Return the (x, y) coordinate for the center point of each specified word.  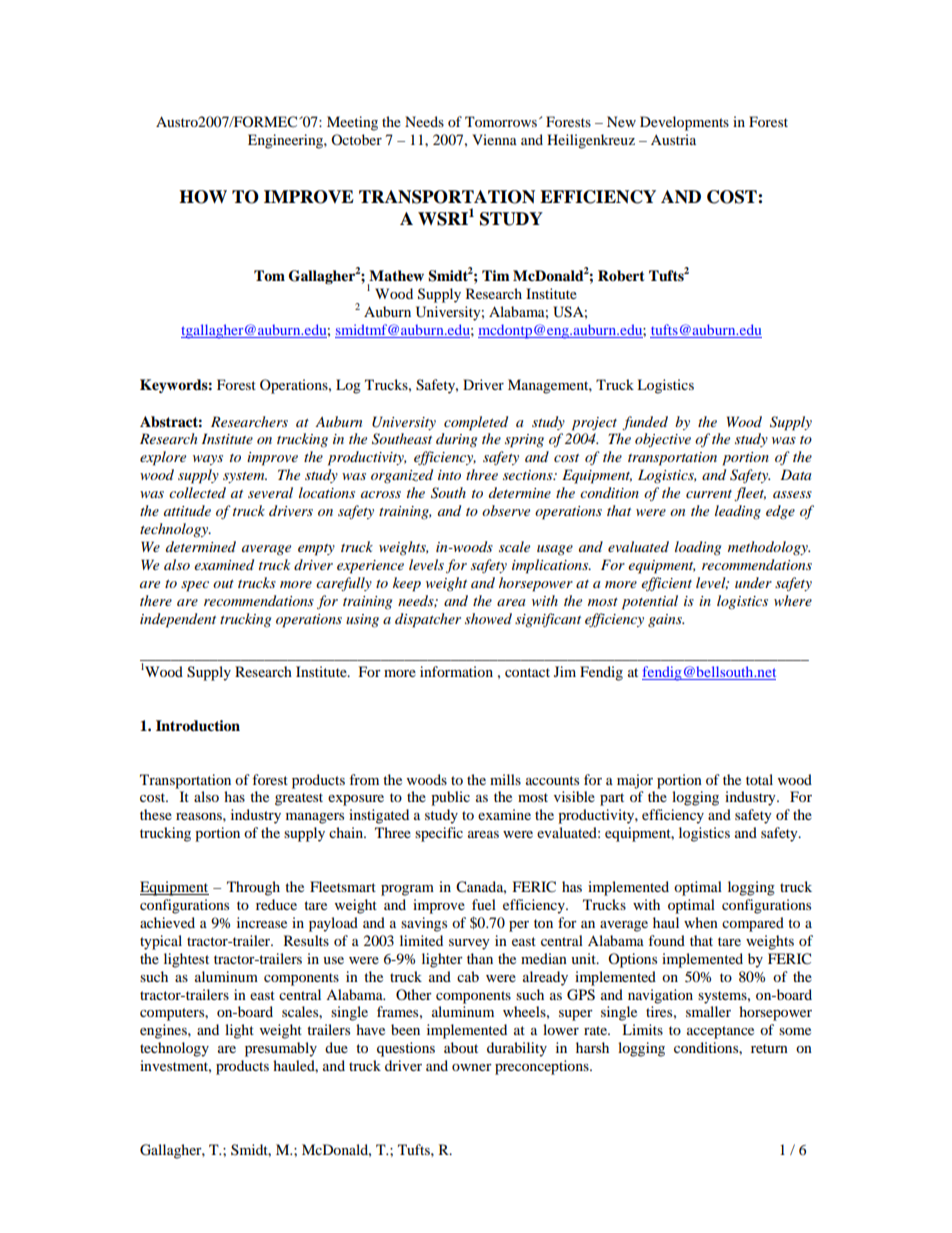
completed (476, 423)
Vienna (494, 139)
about (461, 1047)
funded (645, 423)
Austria (673, 139)
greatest (299, 799)
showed (488, 618)
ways (208, 460)
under (753, 582)
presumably (281, 1049)
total (759, 779)
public (450, 798)
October (356, 139)
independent (178, 620)
